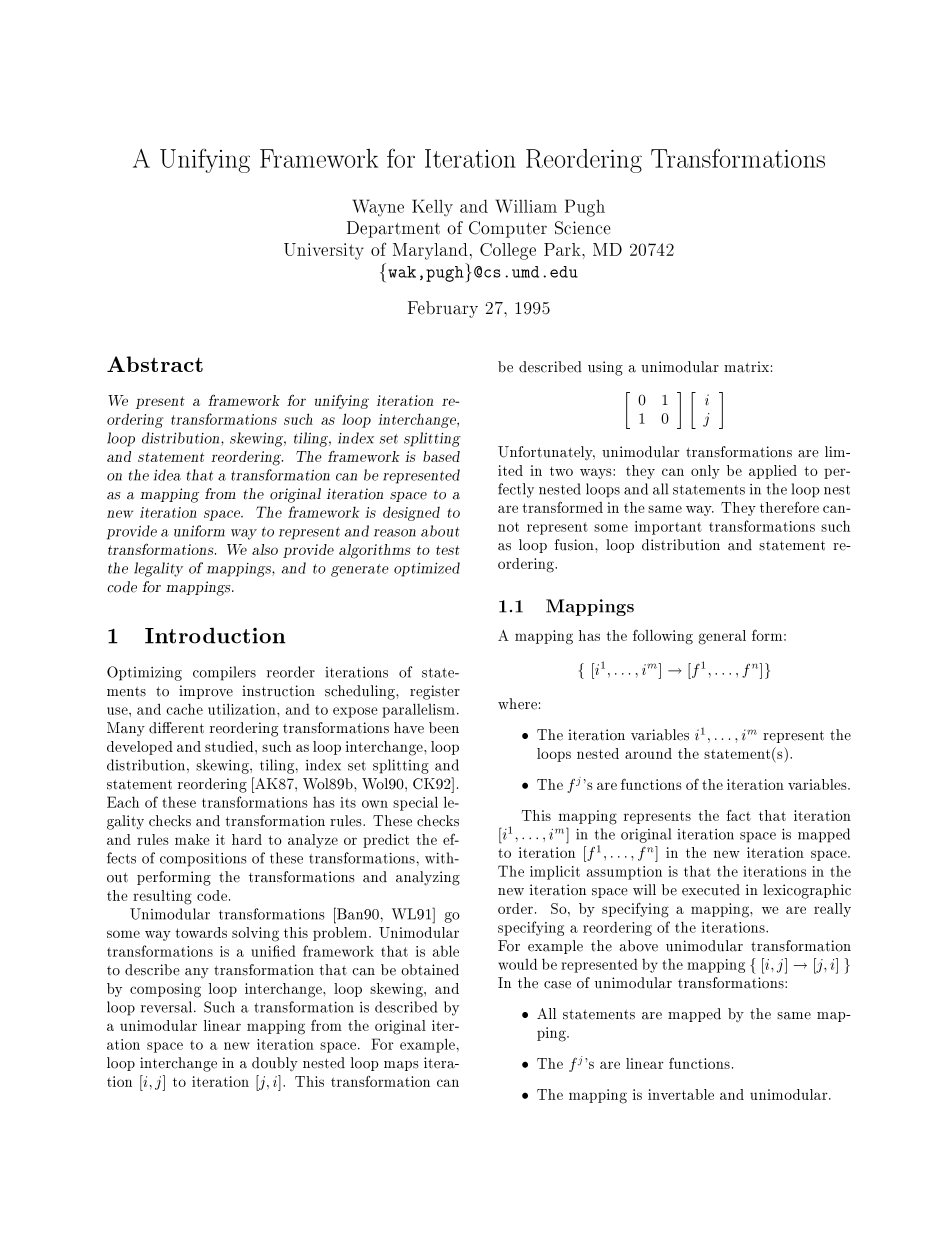 This document has width=952, height=1233. I want to click on Science, so click(582, 228).
